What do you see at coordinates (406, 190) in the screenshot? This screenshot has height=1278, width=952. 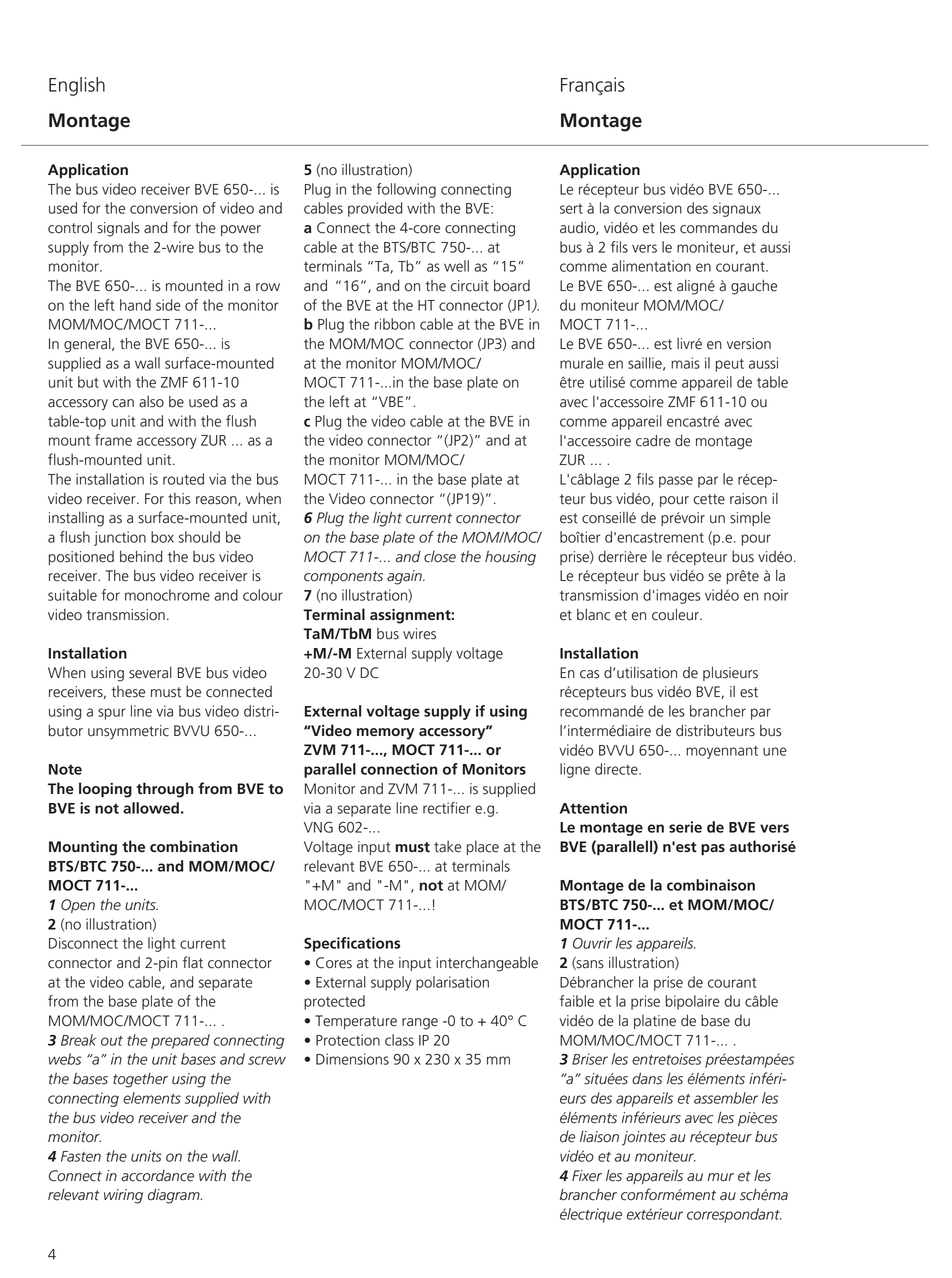 I see `following` at bounding box center [406, 190].
